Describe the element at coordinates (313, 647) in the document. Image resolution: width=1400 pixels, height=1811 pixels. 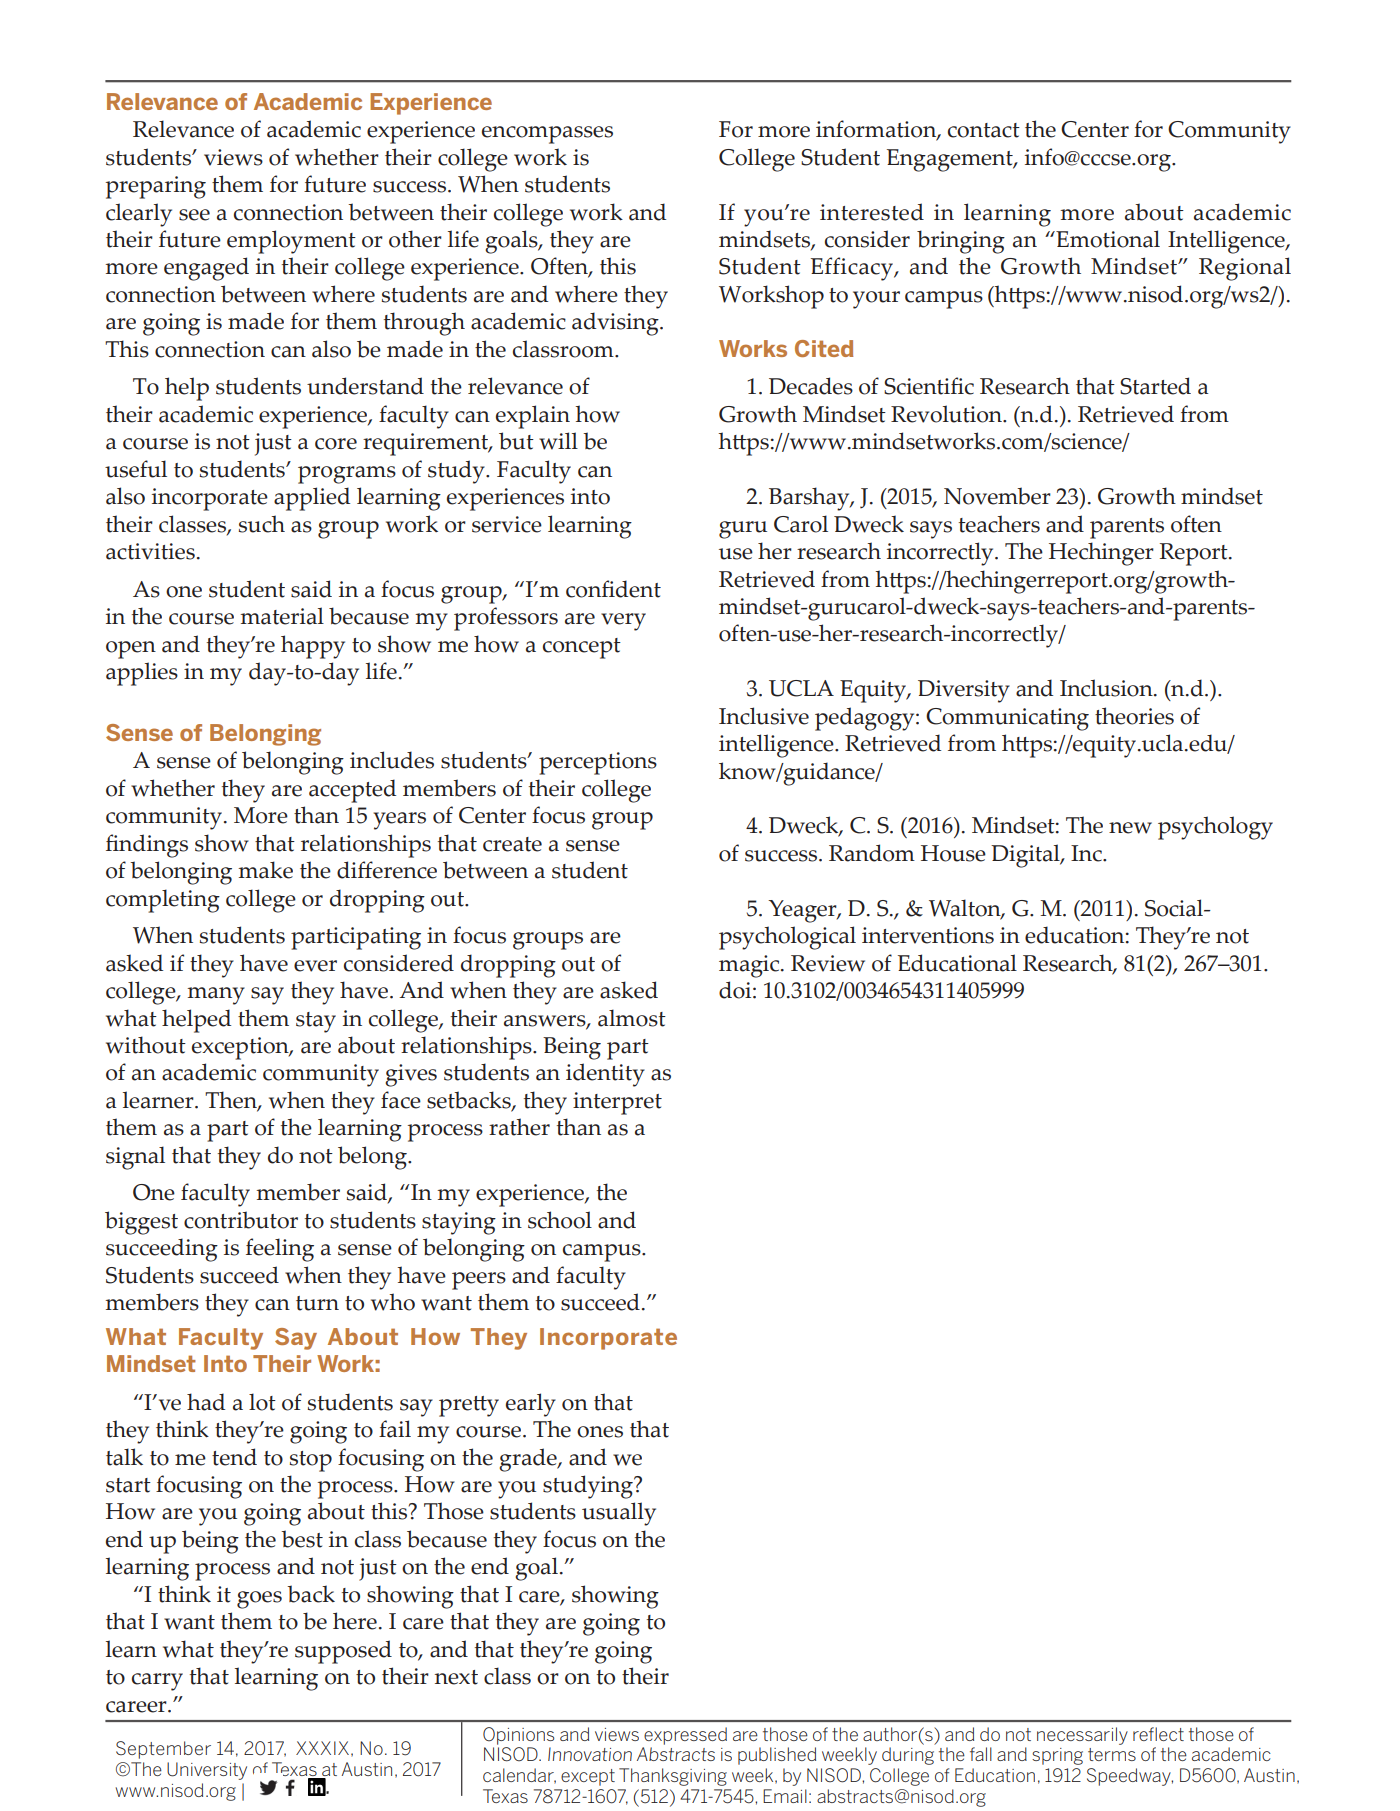
I see `happy` at that location.
